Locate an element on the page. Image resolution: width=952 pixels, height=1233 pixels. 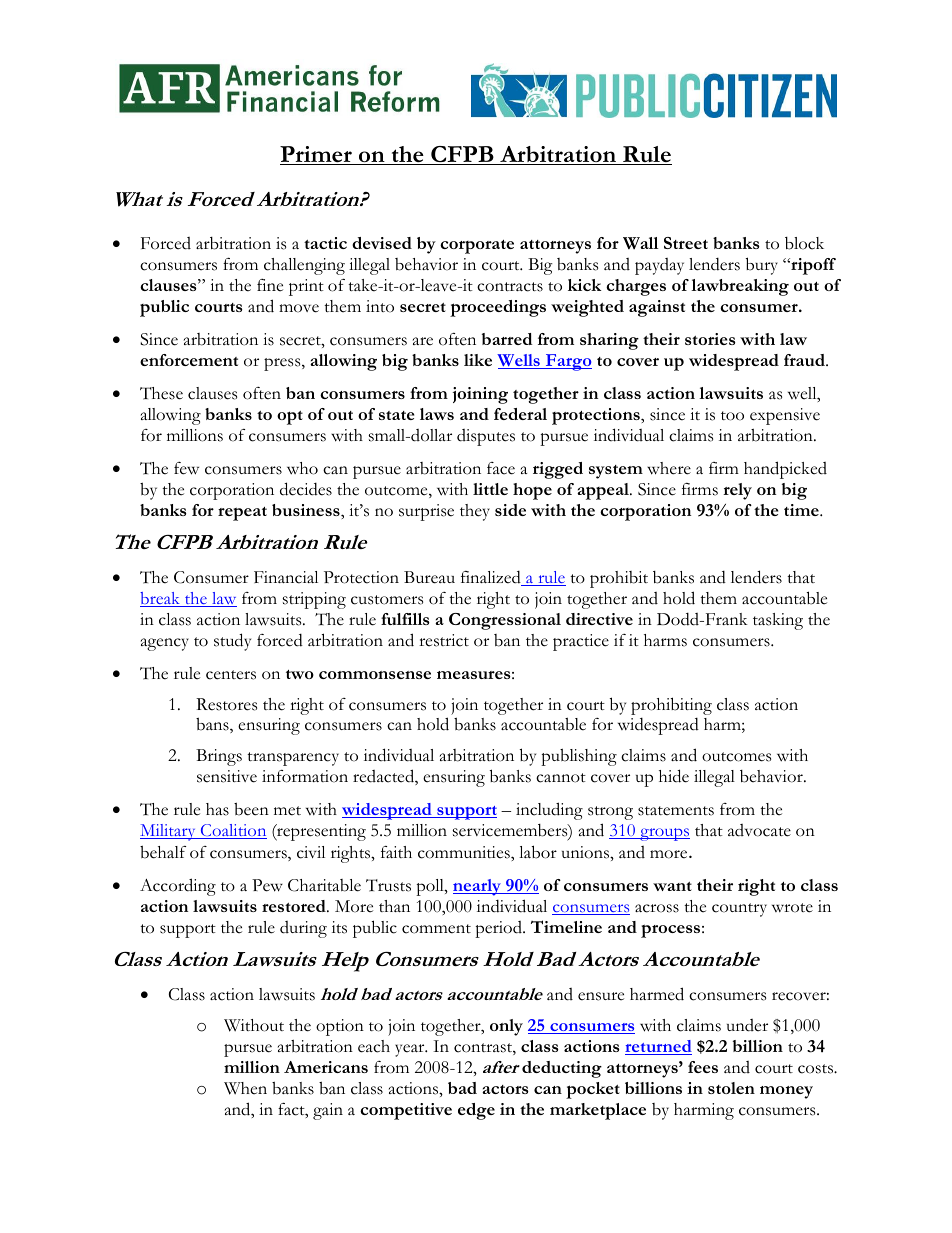
communities is located at coordinates (465, 852).
